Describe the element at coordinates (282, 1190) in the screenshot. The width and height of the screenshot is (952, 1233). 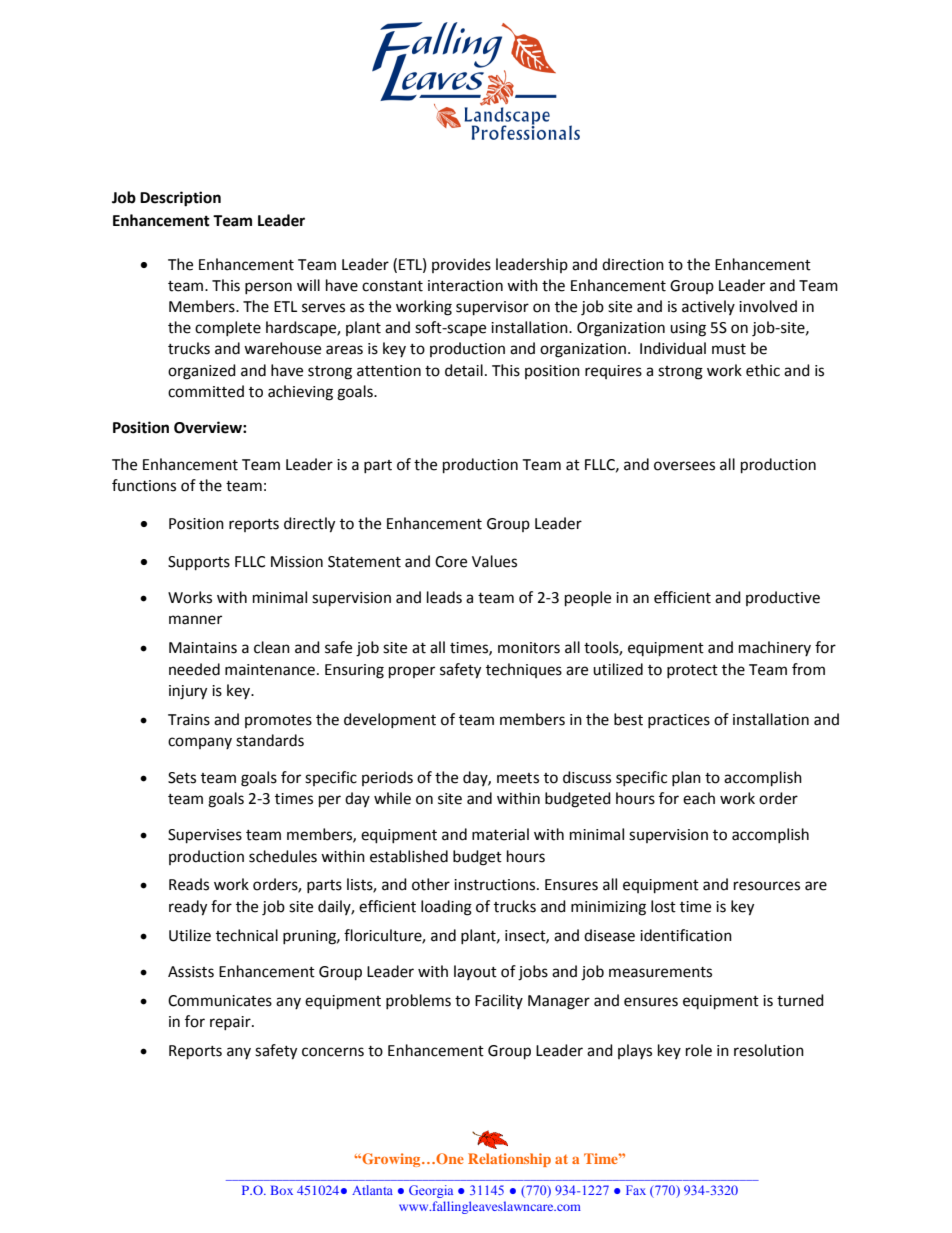
I see `Box` at that location.
